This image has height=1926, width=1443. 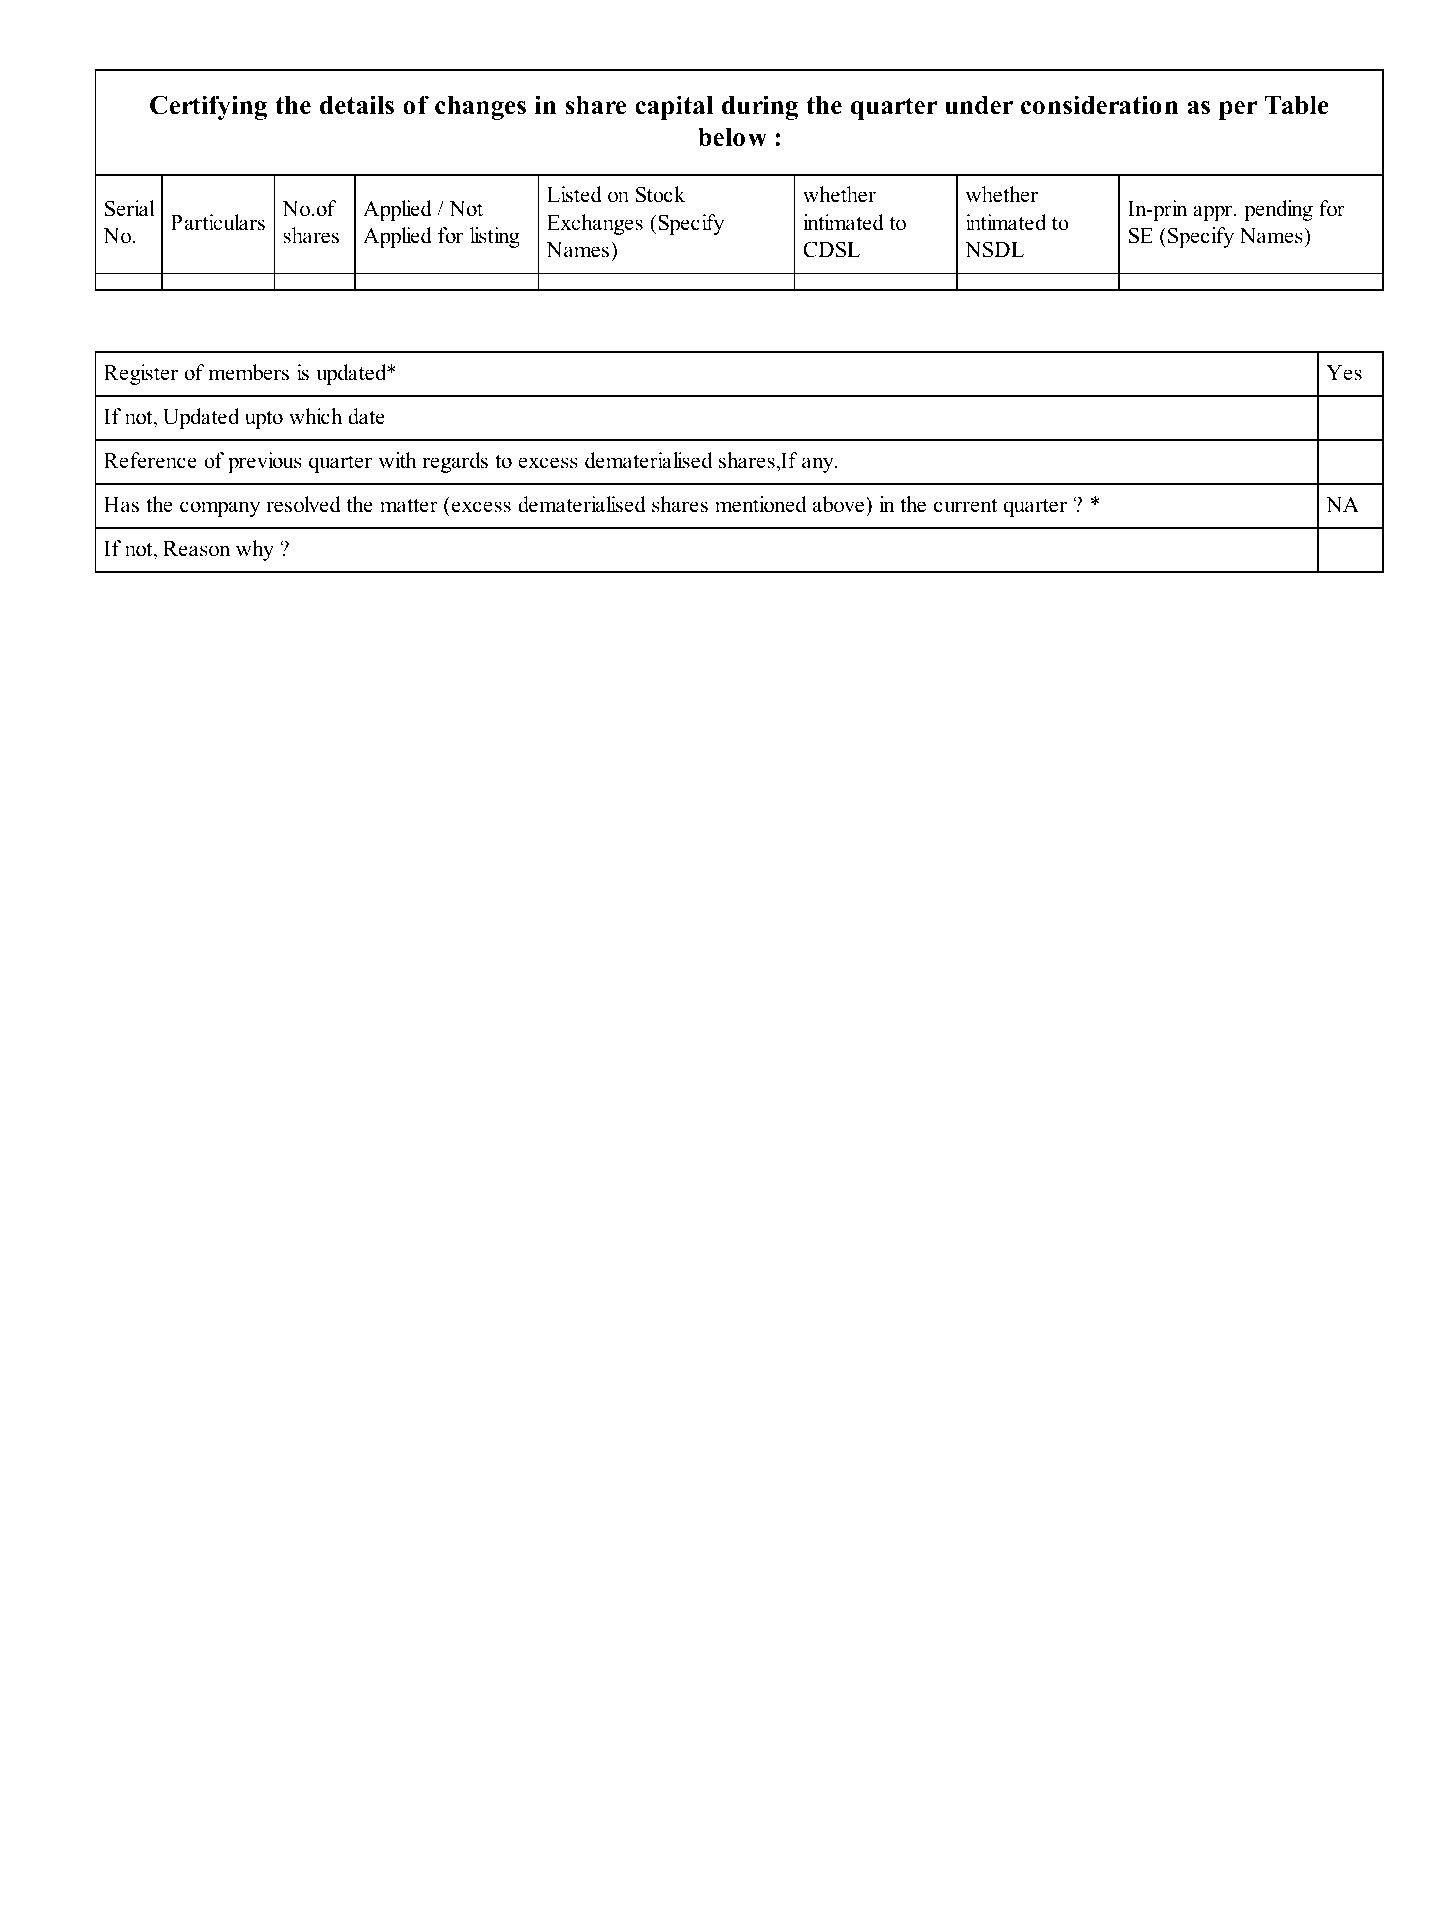 I want to click on per, so click(x=1238, y=110).
